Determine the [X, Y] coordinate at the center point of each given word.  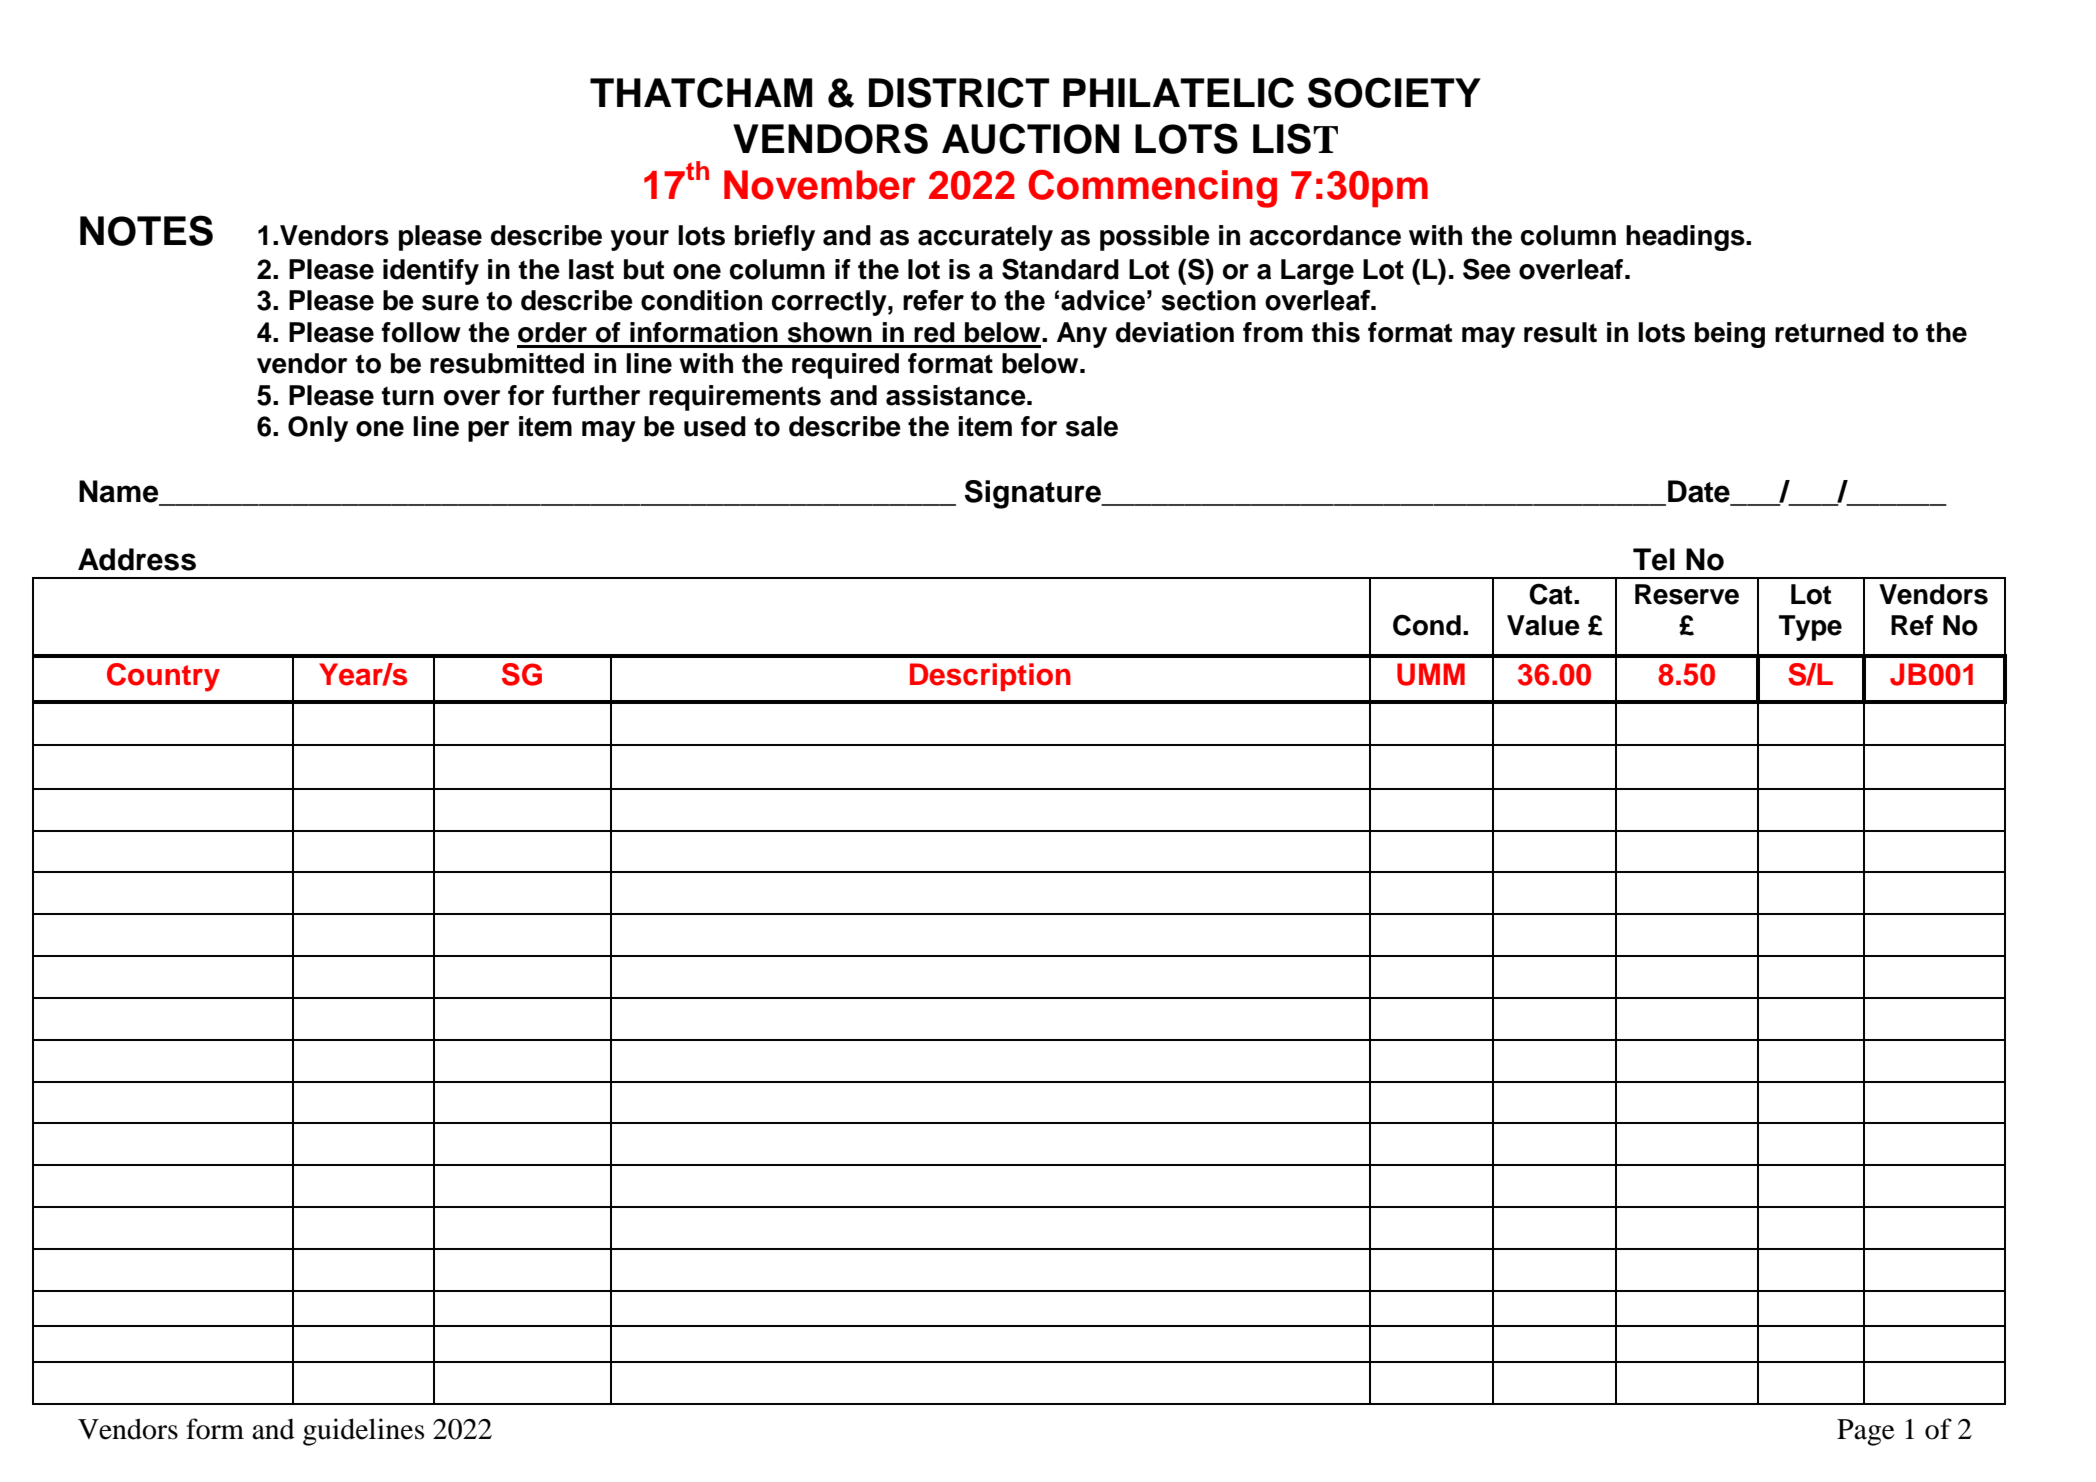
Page [1866, 1432]
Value [1543, 625]
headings [1686, 238]
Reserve [1687, 594]
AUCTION [1030, 138]
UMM [1431, 674]
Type [1810, 628]
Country [163, 677]
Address [137, 559]
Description [990, 677]
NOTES [146, 230]
